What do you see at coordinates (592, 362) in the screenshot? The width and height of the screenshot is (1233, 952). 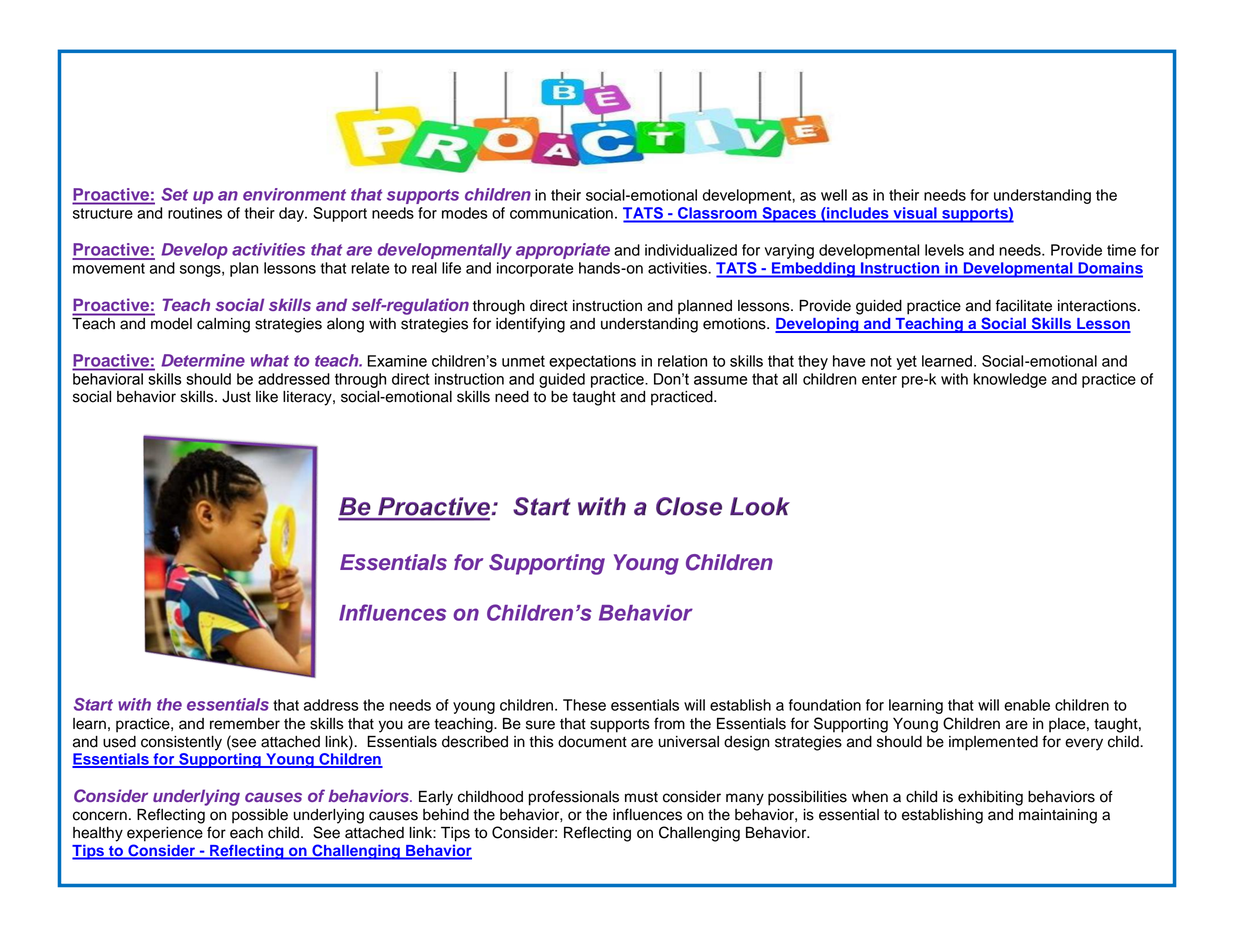 I see `expectations` at bounding box center [592, 362].
